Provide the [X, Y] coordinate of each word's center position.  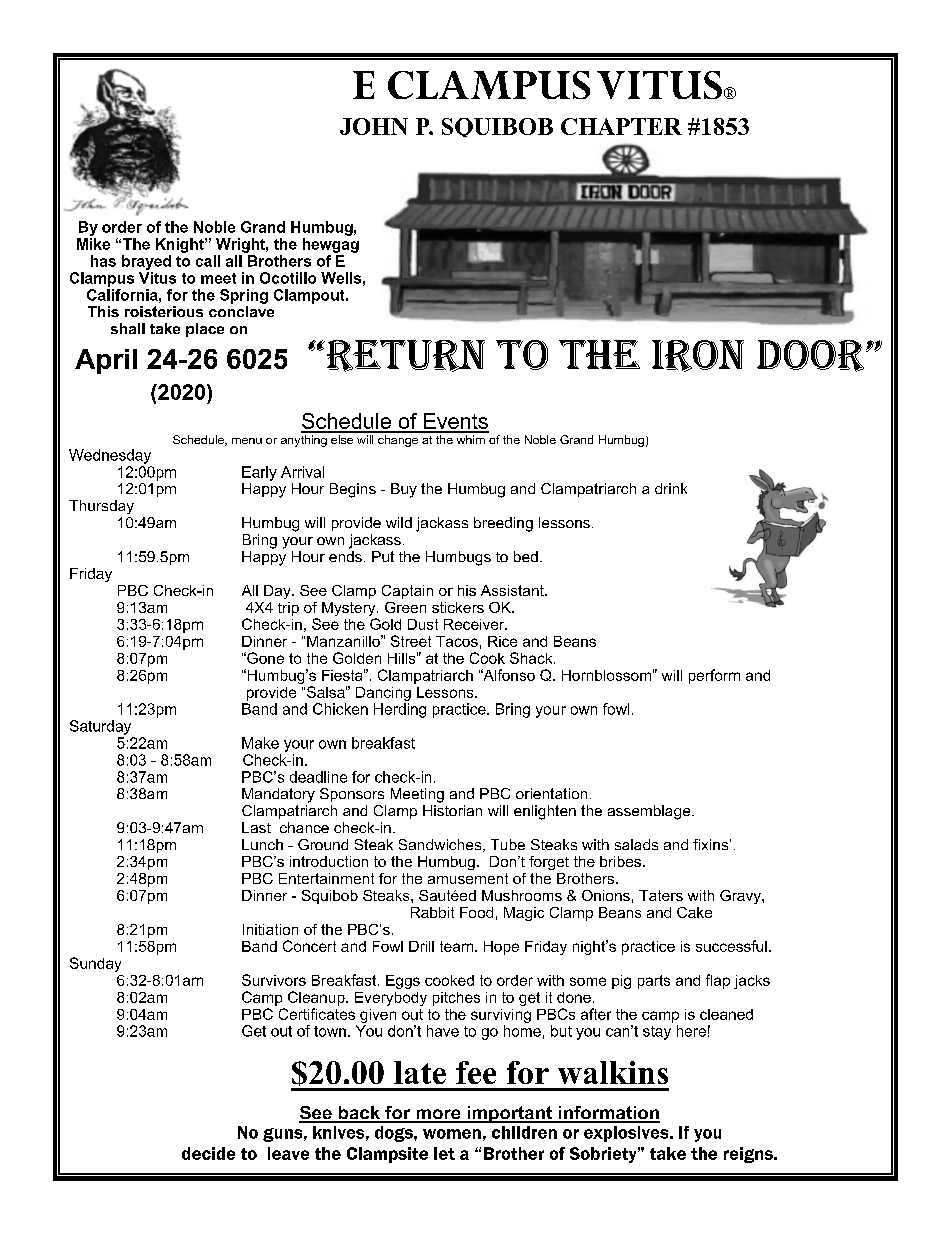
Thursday [101, 507]
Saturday [100, 727]
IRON [698, 356]
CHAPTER [621, 126]
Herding [400, 710]
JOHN [374, 126]
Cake [694, 912]
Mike [93, 244]
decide [208, 1153]
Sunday [95, 964]
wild [399, 522]
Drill [421, 946]
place [205, 330]
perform [714, 676]
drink [671, 488]
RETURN [404, 356]
